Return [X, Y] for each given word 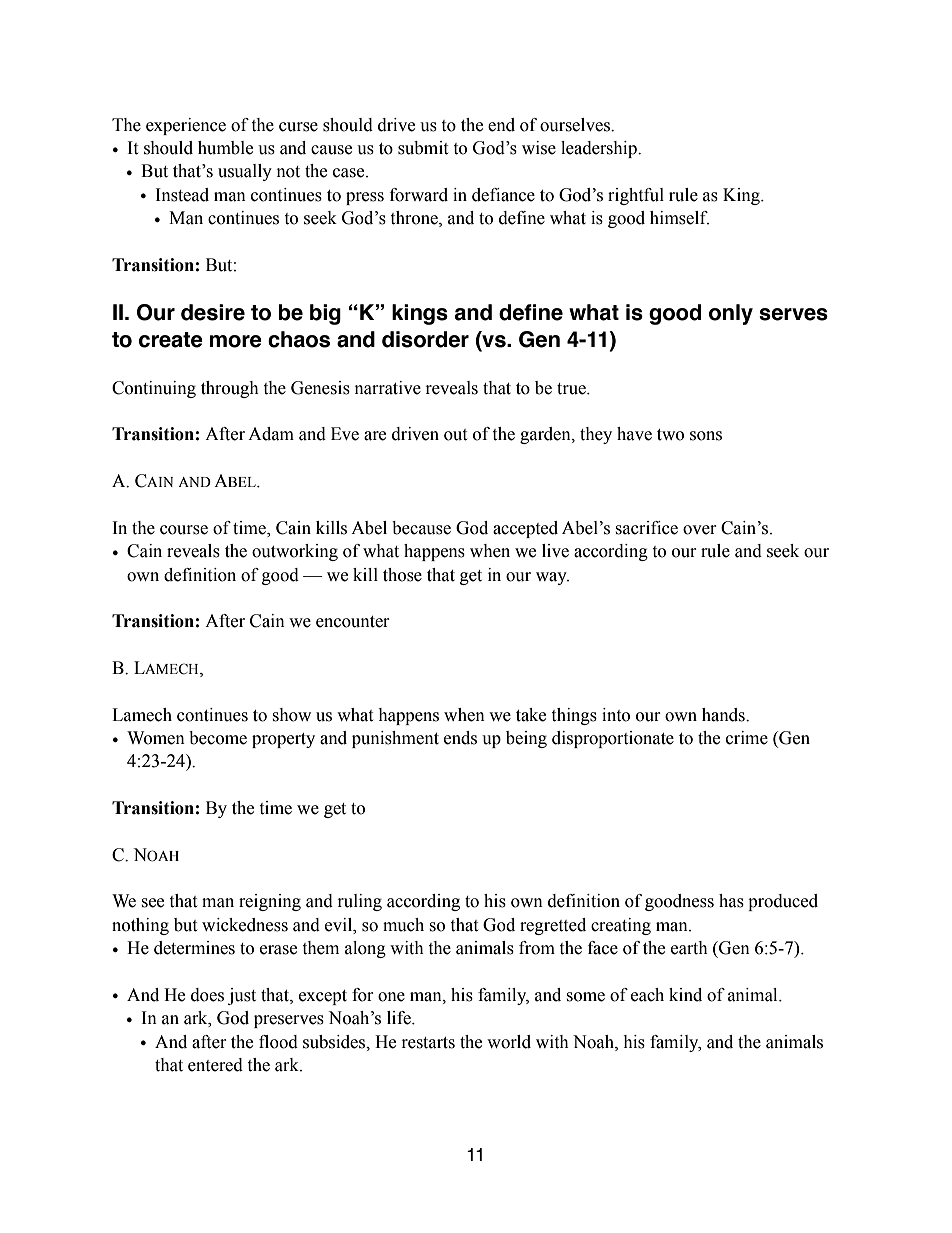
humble [225, 148]
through [230, 389]
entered [215, 1065]
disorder [425, 339]
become [218, 738]
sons [706, 436]
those [402, 575]
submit [423, 148]
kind [685, 995]
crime [747, 738]
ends [460, 738]
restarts [428, 1043]
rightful [636, 196]
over [700, 530]
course [184, 530]
